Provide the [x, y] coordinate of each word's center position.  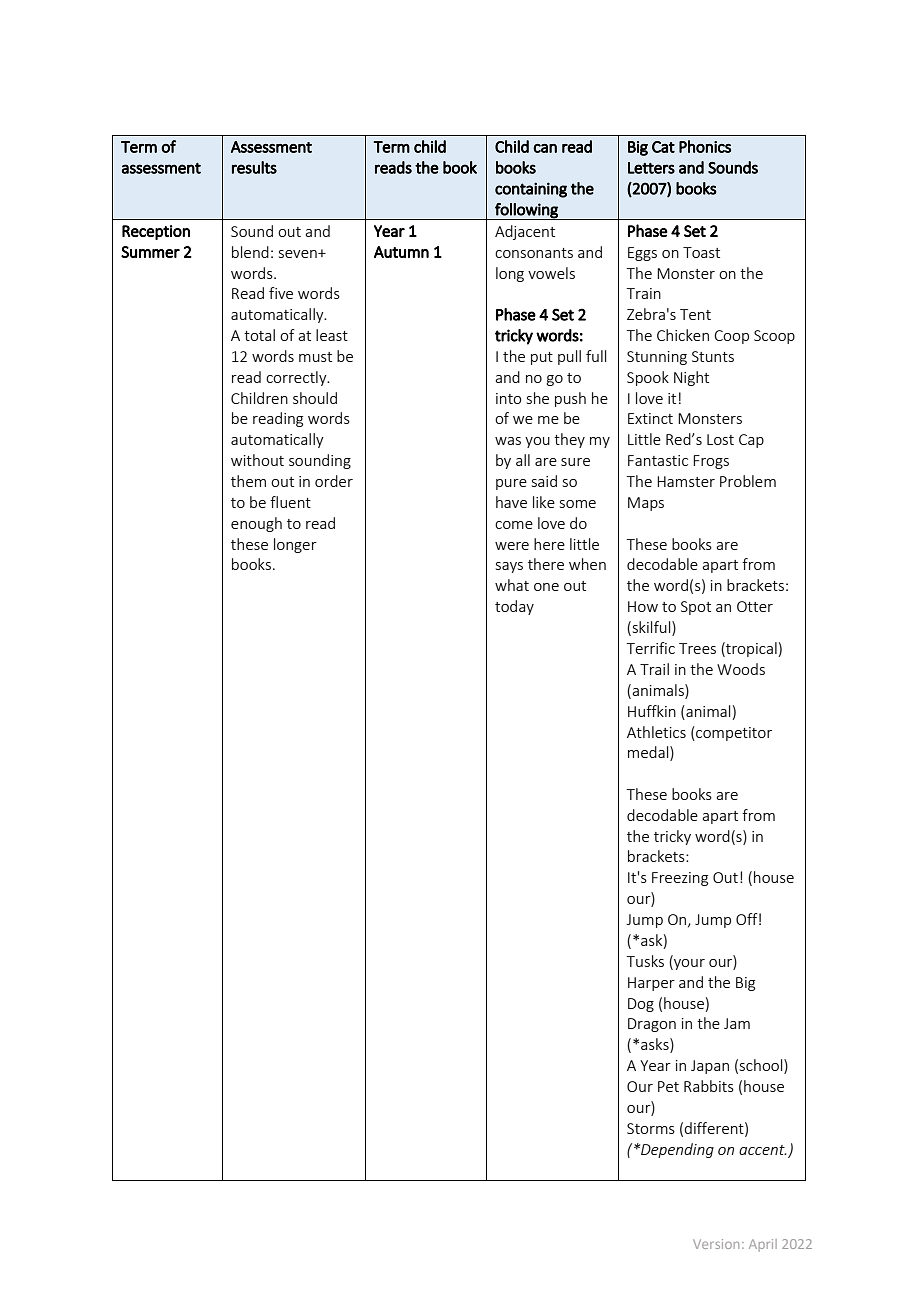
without [257, 460]
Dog [641, 1005]
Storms [651, 1128]
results [254, 167]
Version [716, 1244]
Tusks [645, 961]
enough [256, 524]
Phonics [705, 146]
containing [531, 190]
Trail [654, 669]
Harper [651, 984]
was [508, 441]
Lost [720, 439]
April [763, 1245]
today [514, 607]
